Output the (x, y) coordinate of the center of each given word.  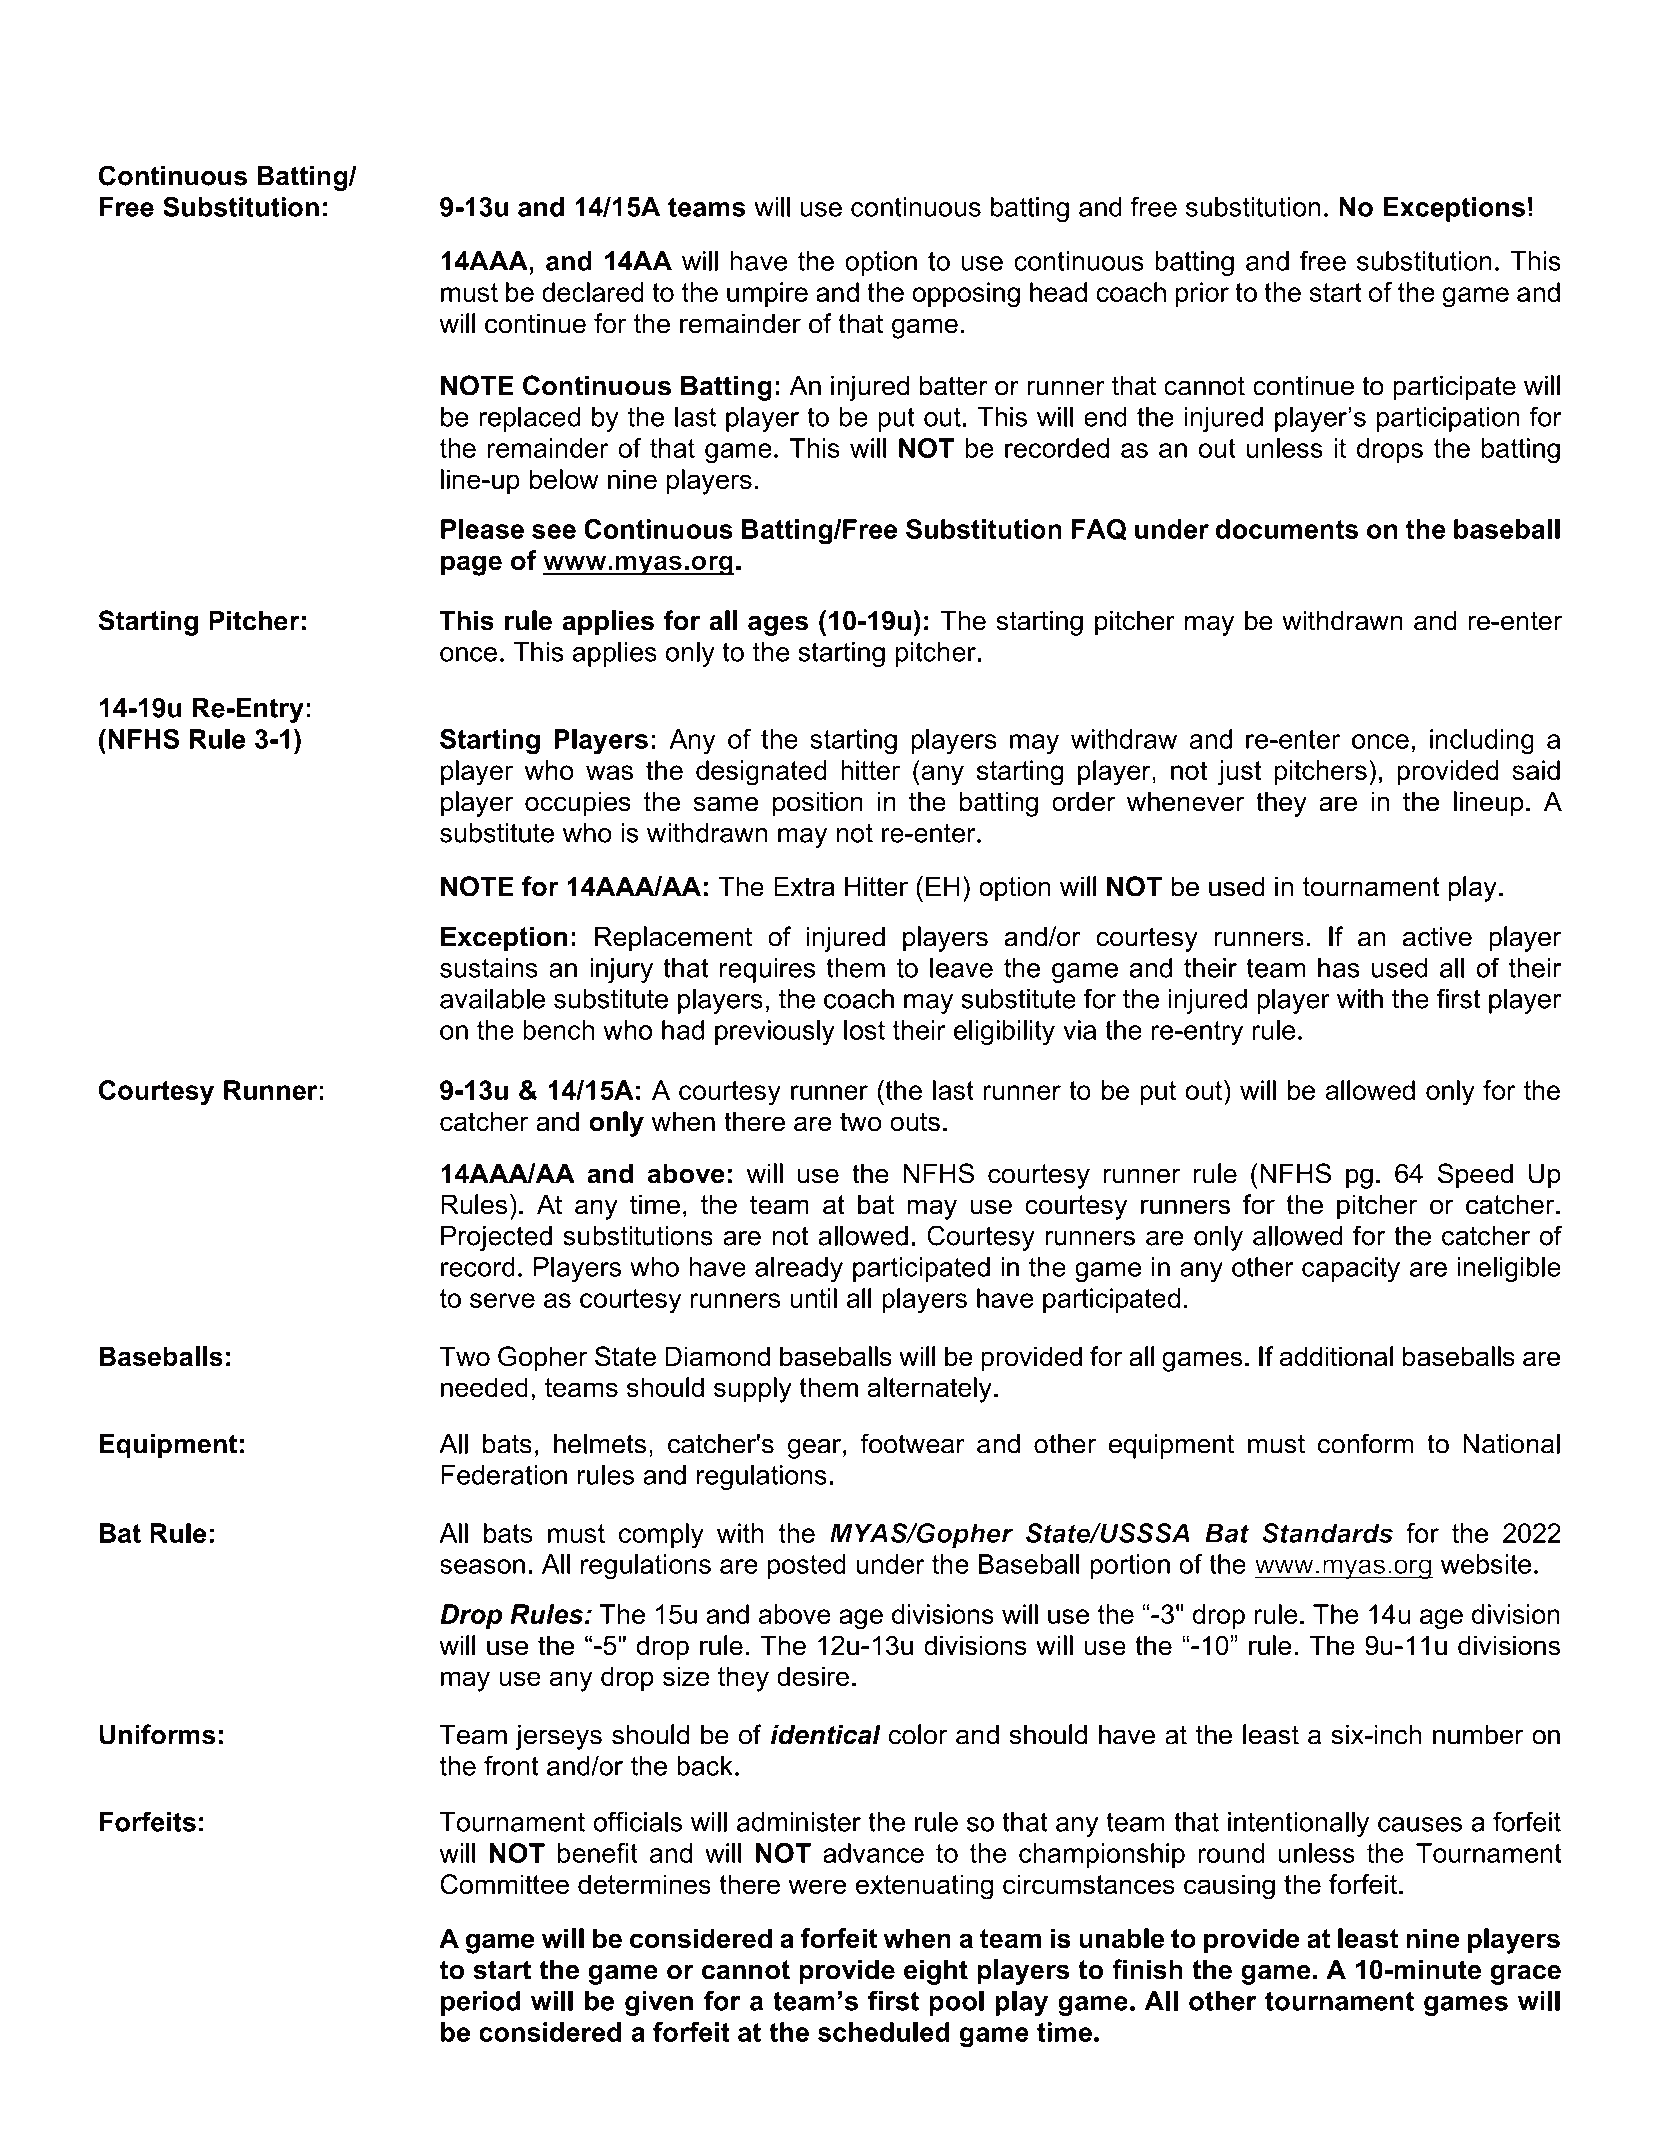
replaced (529, 419)
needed (484, 1387)
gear (814, 1449)
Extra (804, 886)
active (1437, 936)
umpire (767, 294)
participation (1448, 419)
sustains (489, 968)
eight (936, 1972)
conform (1366, 1443)
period (481, 2003)
